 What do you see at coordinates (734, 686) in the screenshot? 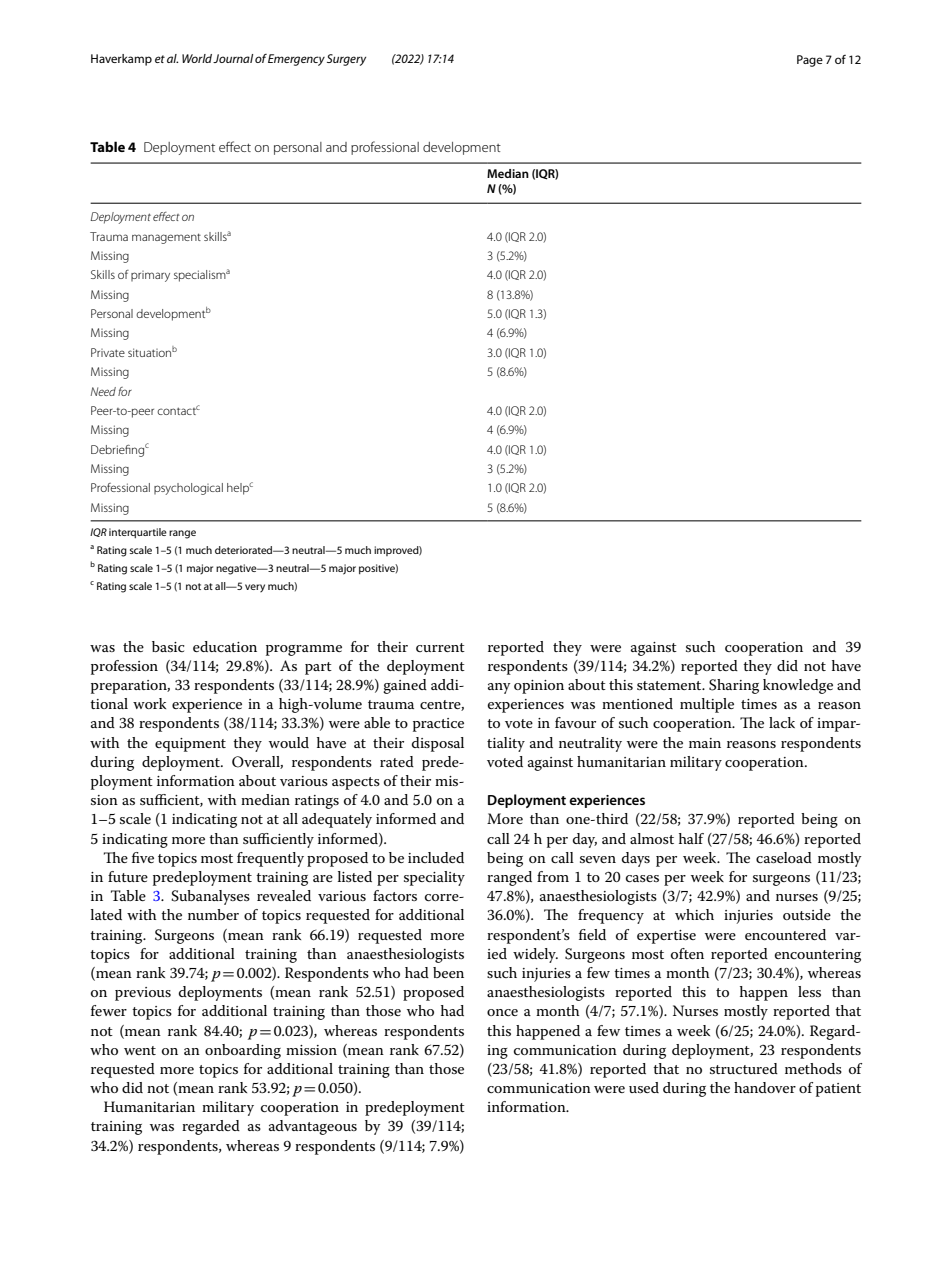
I see `Sharing` at bounding box center [734, 686].
